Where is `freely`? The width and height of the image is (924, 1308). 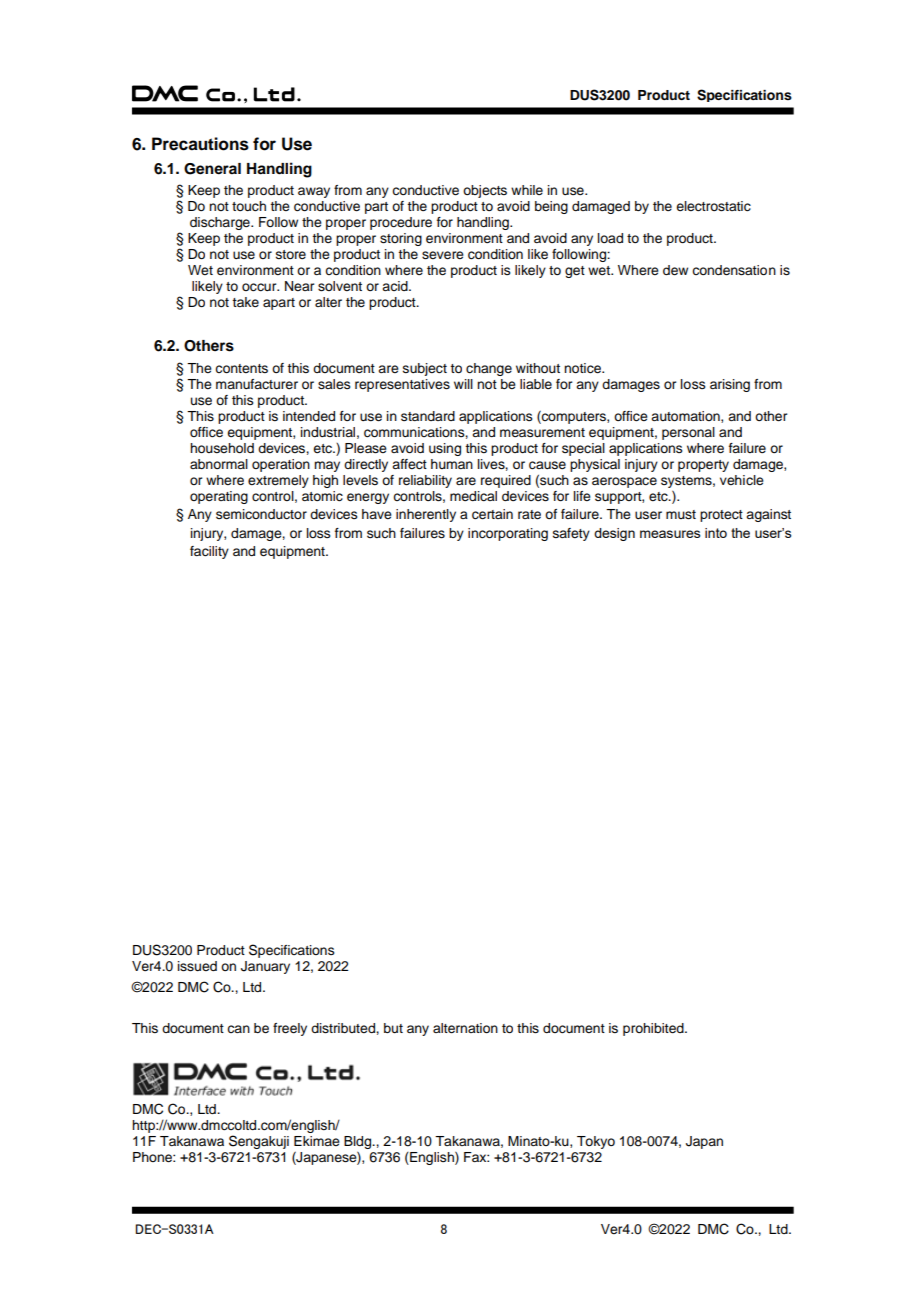
freely is located at coordinates (290, 1029).
